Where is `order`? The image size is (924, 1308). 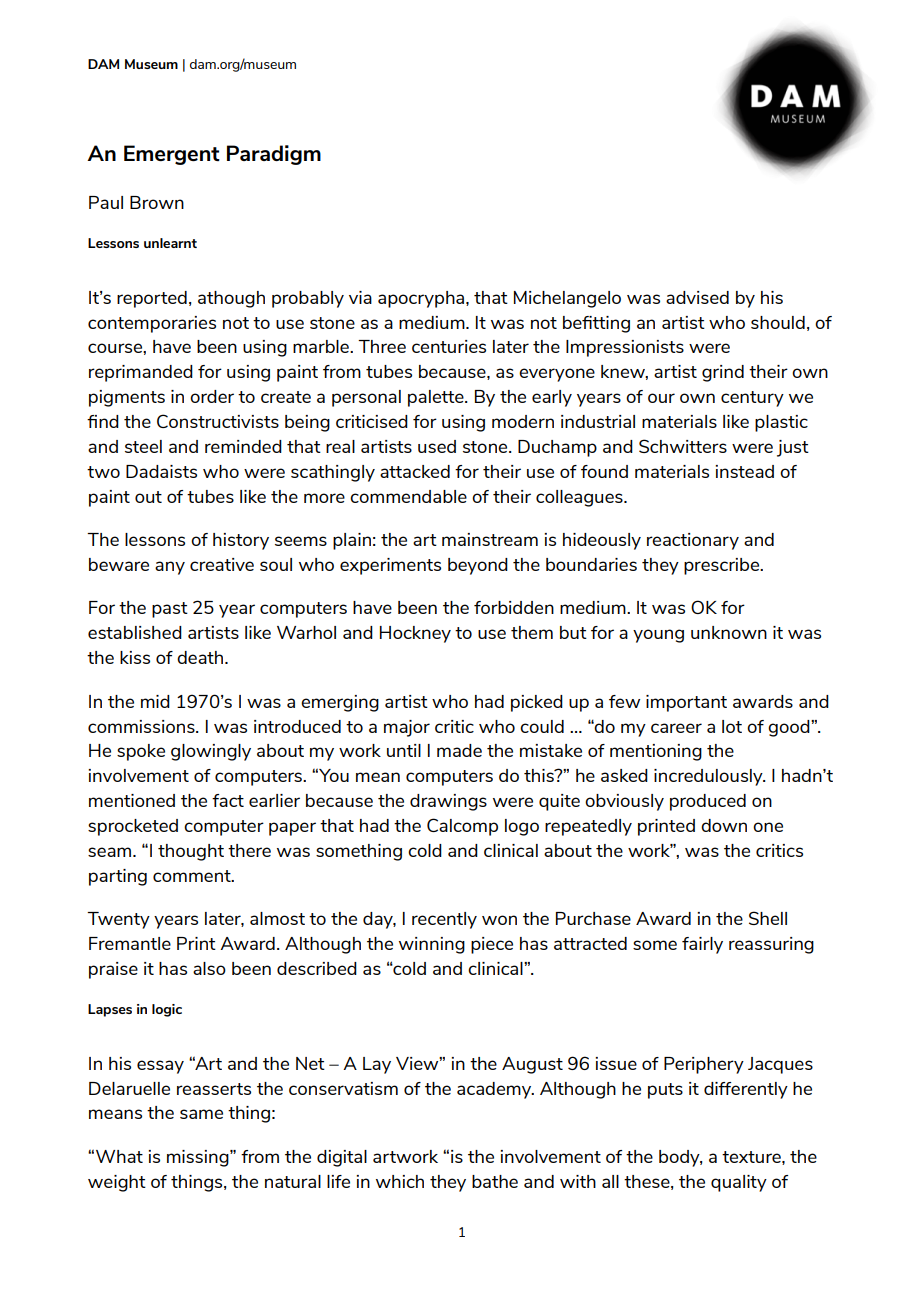 order is located at coordinates (212, 396).
